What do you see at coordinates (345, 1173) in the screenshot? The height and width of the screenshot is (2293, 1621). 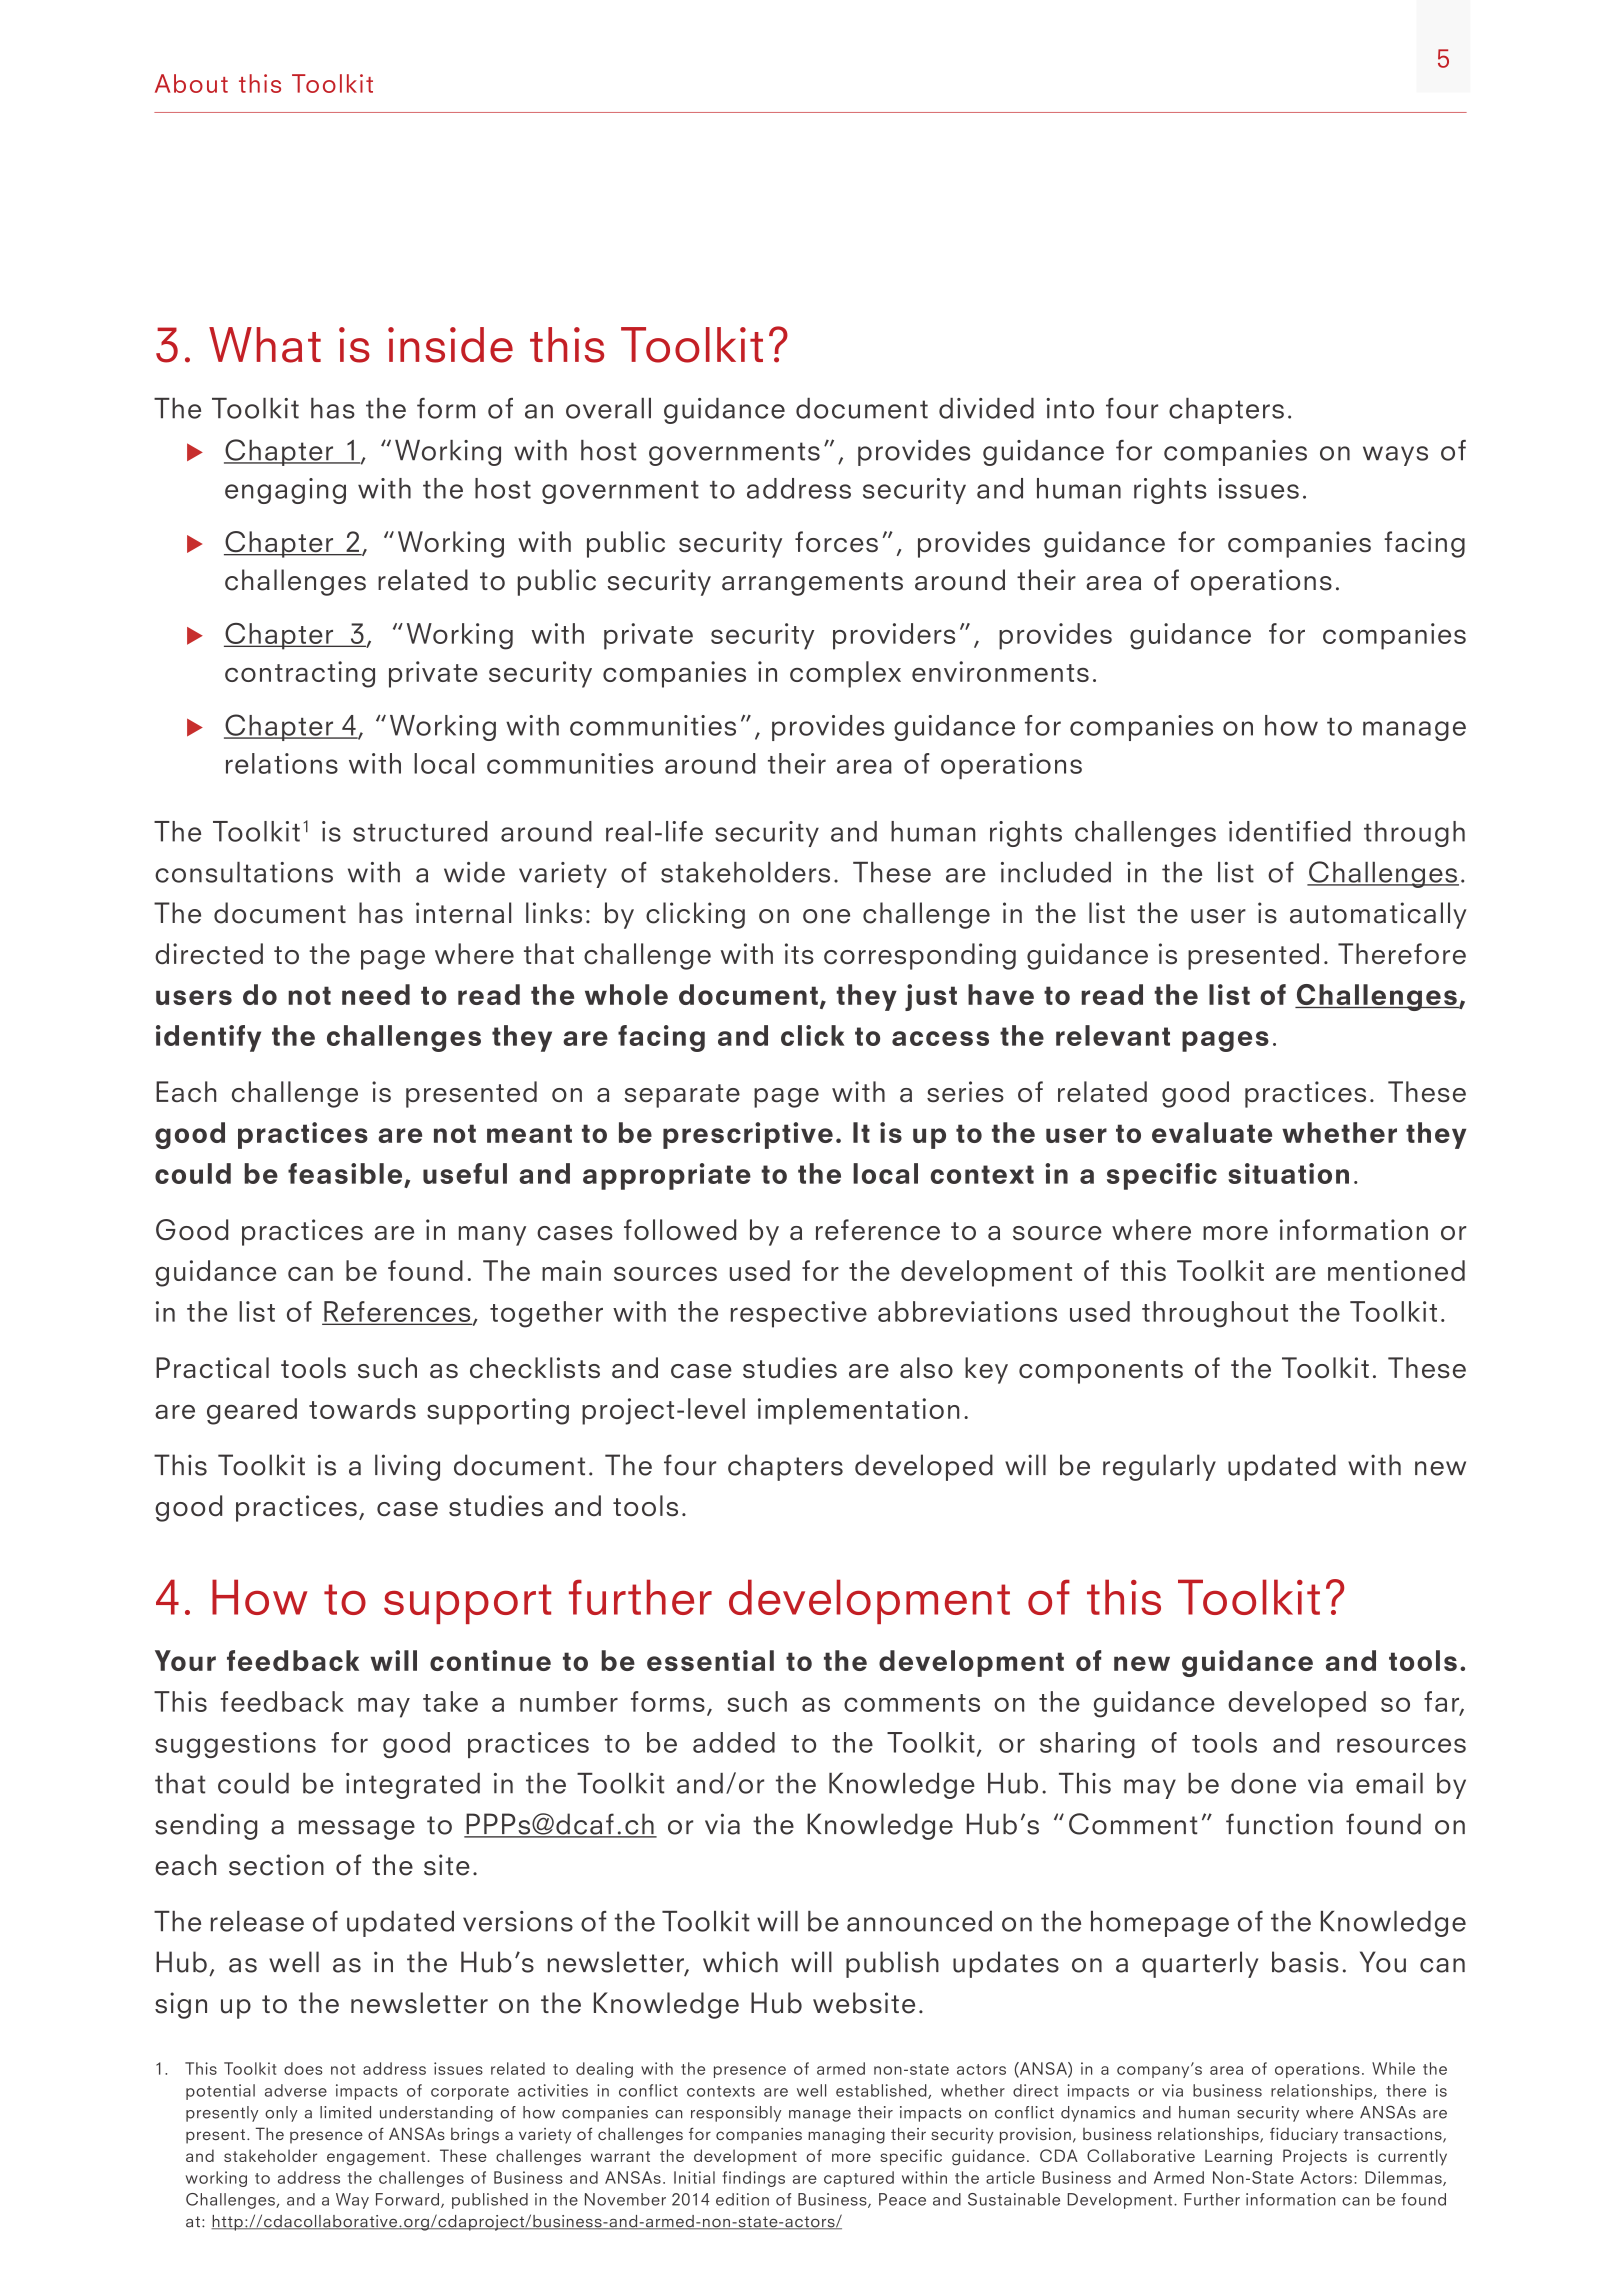 I see `feasible` at bounding box center [345, 1173].
